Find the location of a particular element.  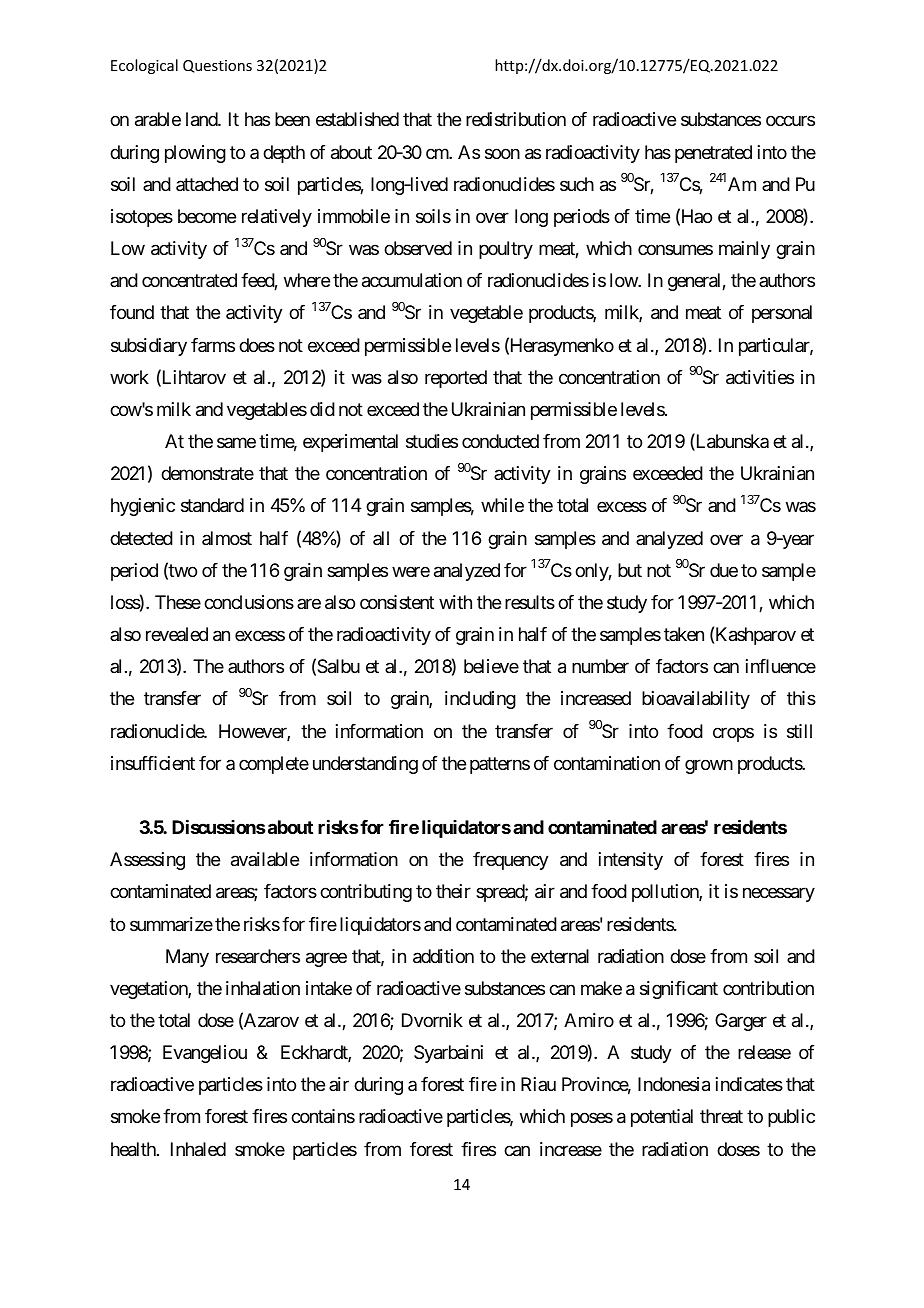

land is located at coordinates (202, 119).
